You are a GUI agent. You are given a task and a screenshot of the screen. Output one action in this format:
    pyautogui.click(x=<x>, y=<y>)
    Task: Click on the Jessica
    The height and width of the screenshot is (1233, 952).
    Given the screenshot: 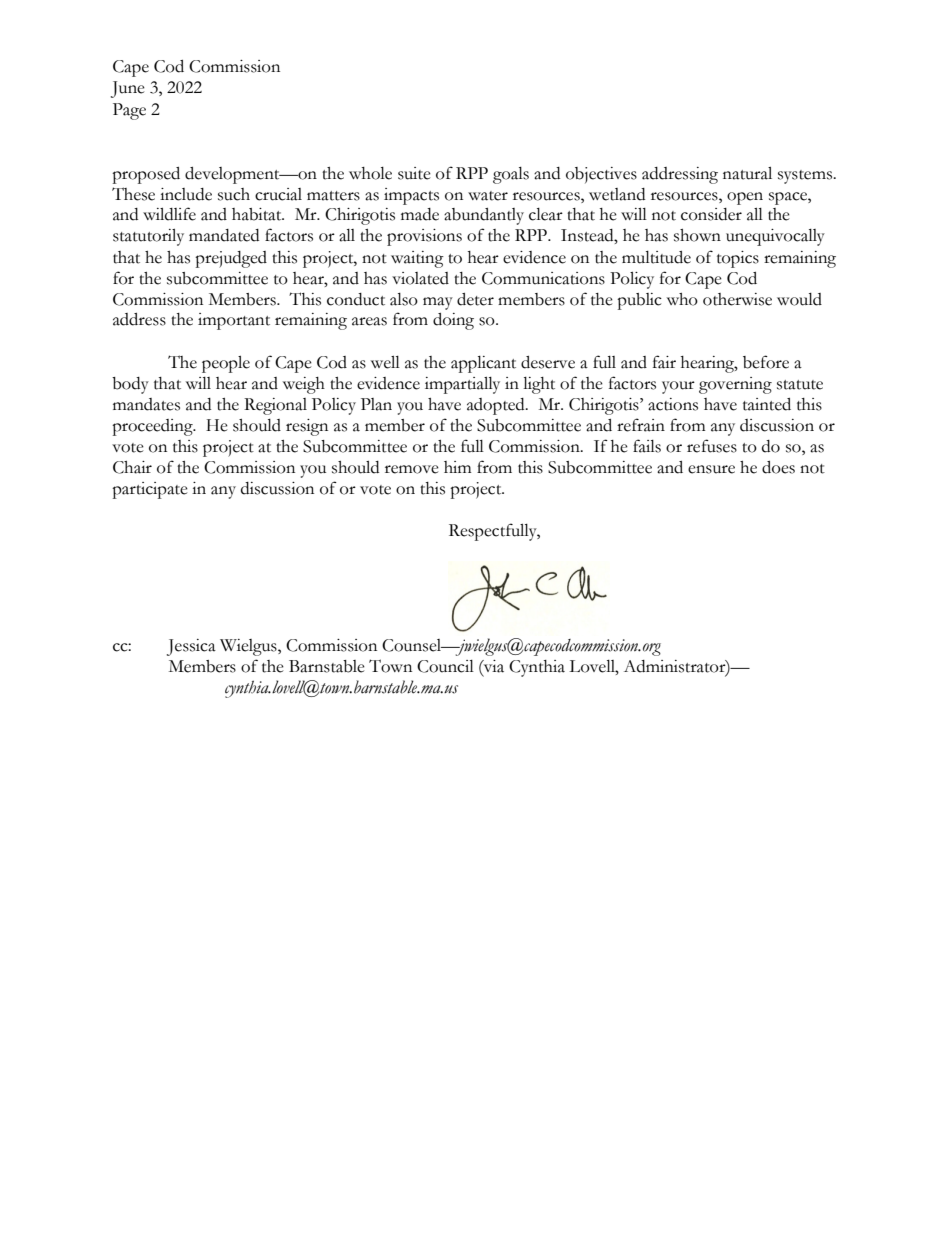 What is the action you would take?
    pyautogui.click(x=191, y=647)
